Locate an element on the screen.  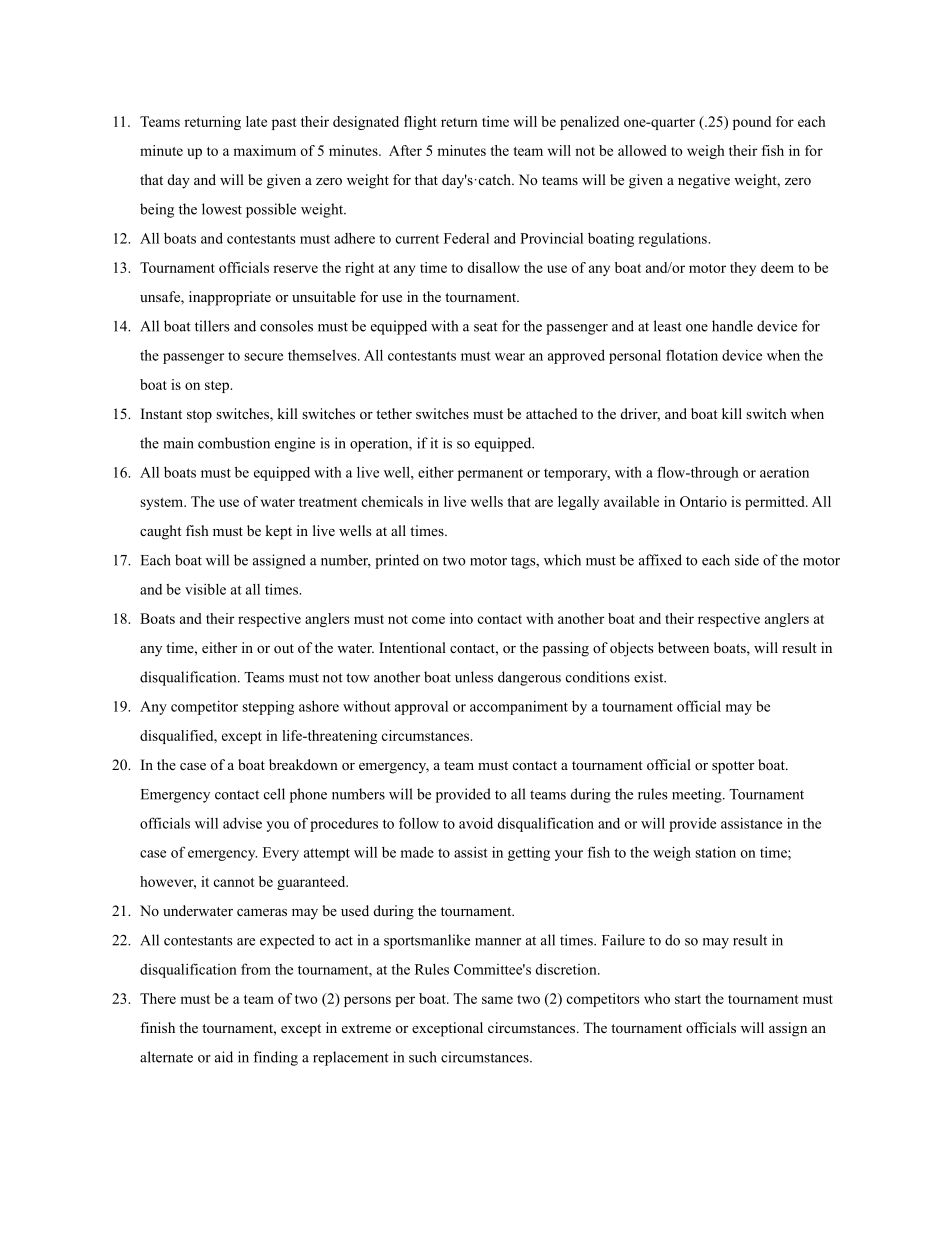
into is located at coordinates (461, 618).
